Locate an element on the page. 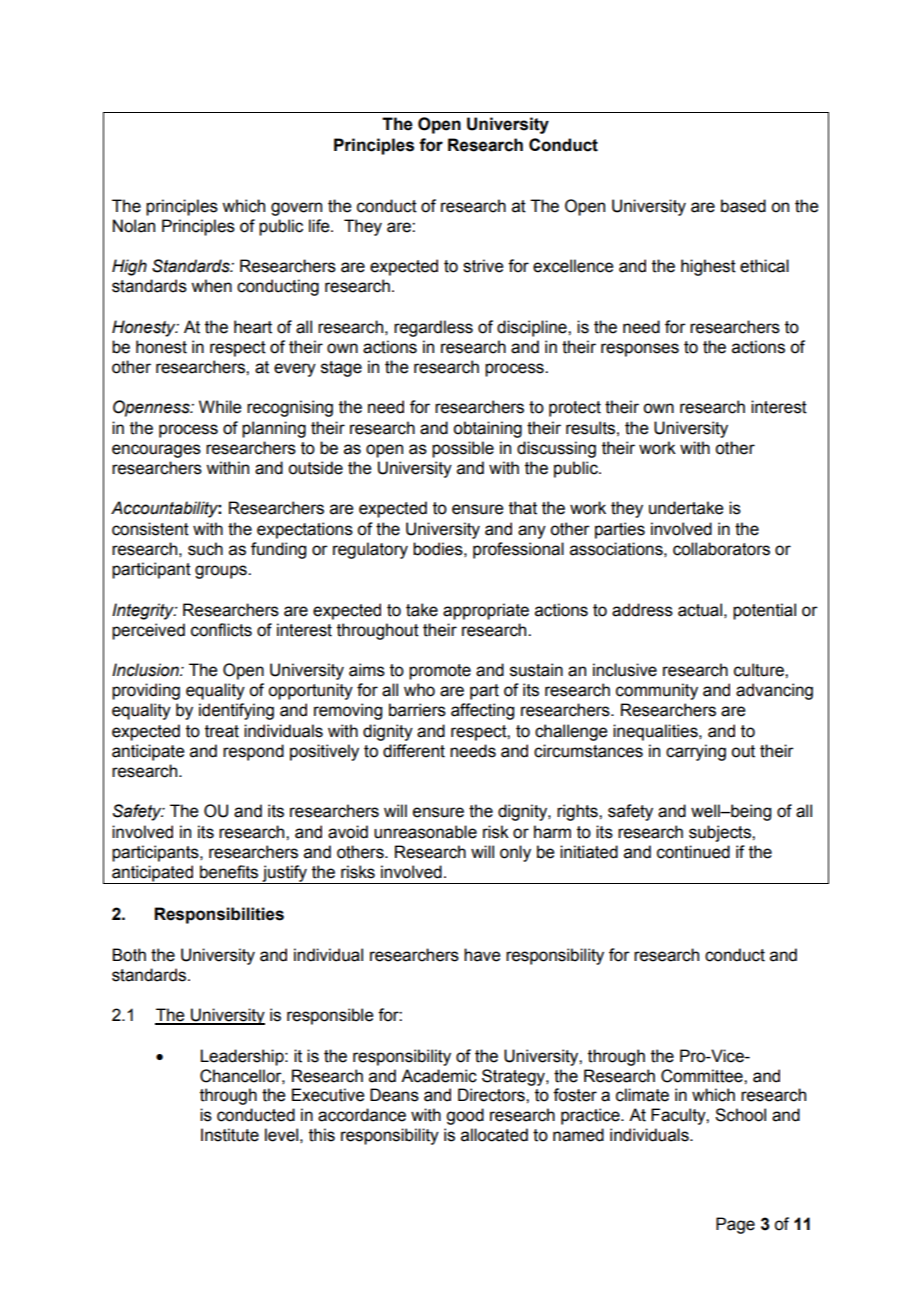 The height and width of the page is (1308, 924). based is located at coordinates (743, 206).
